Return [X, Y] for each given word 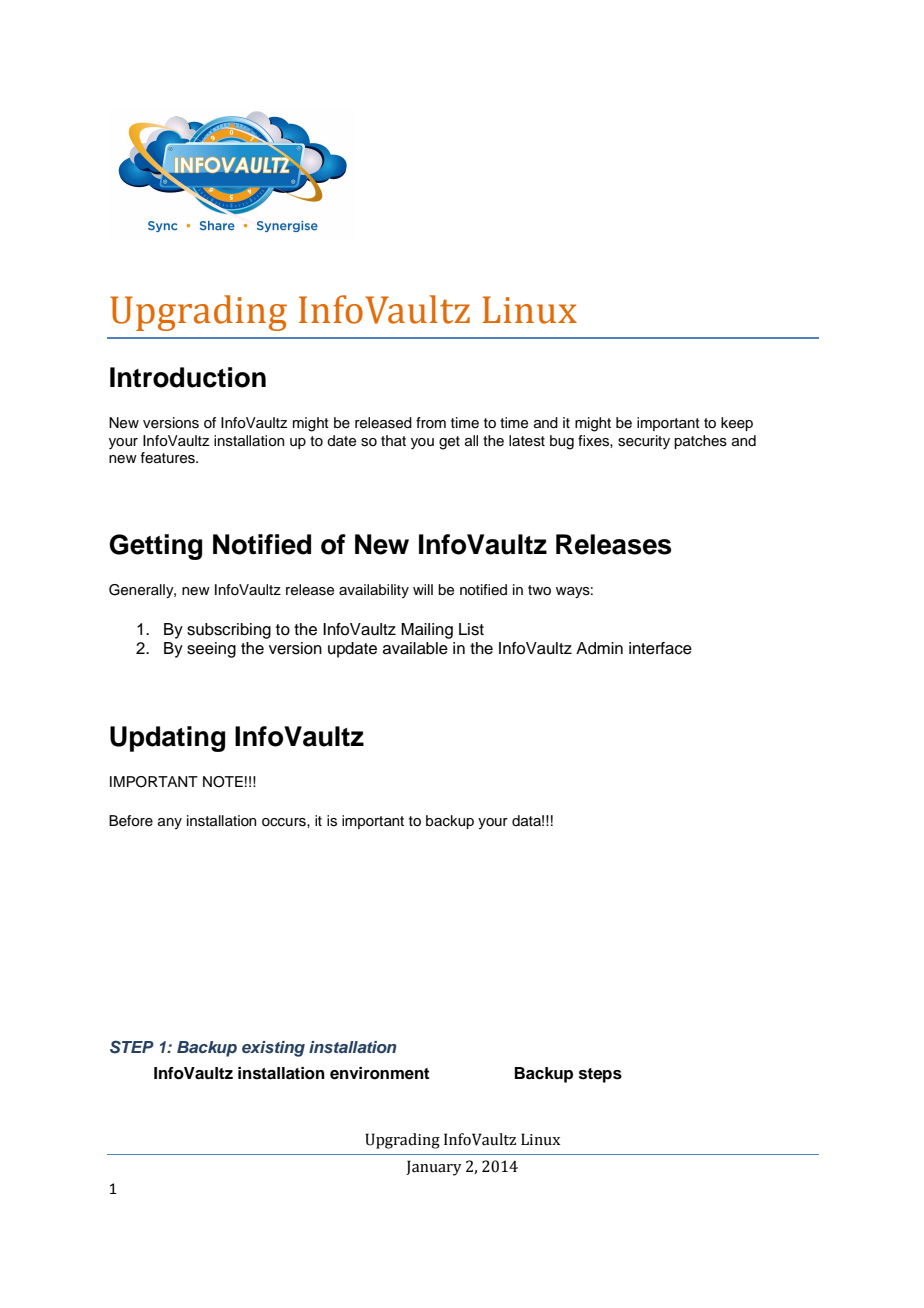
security [644, 442]
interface [660, 648]
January [434, 1168]
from [431, 422]
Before [131, 821]
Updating [167, 739]
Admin [599, 648]
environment [379, 1073]
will [423, 589]
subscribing [229, 631]
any [170, 823]
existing [273, 1049]
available [415, 648]
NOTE [223, 782]
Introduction [188, 377]
